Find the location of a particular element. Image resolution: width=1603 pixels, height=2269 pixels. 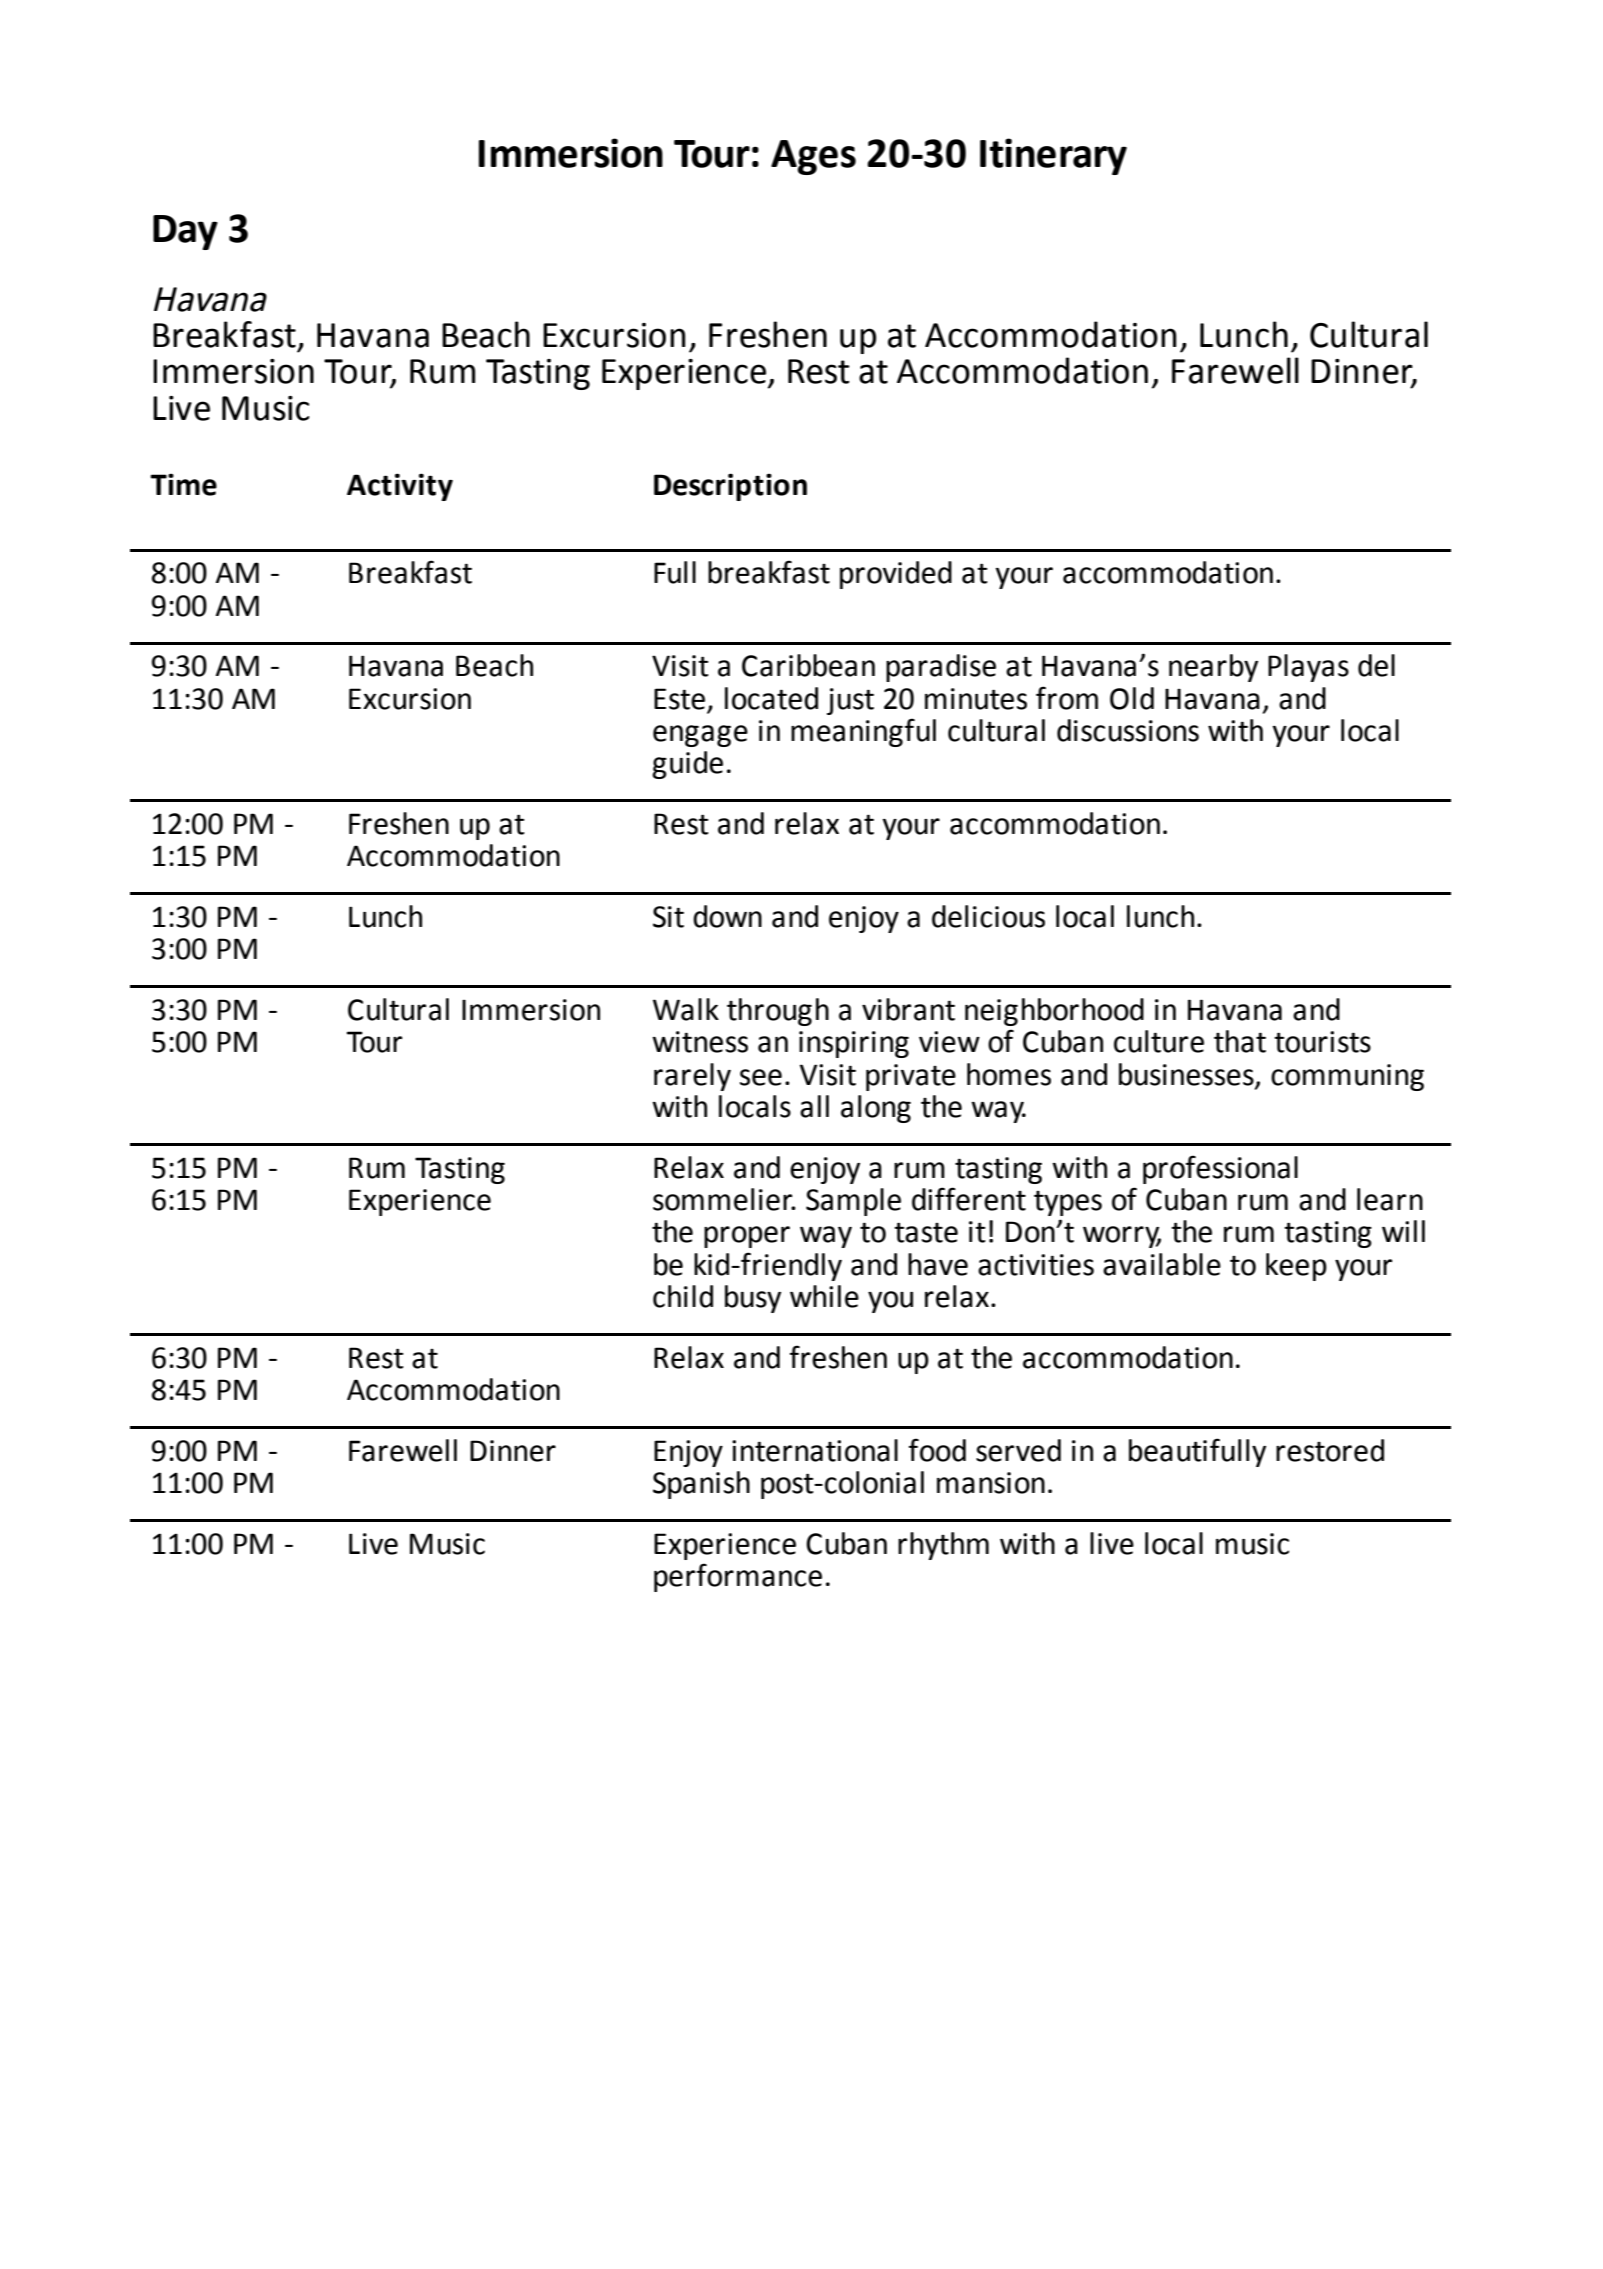

Day is located at coordinates (185, 232).
